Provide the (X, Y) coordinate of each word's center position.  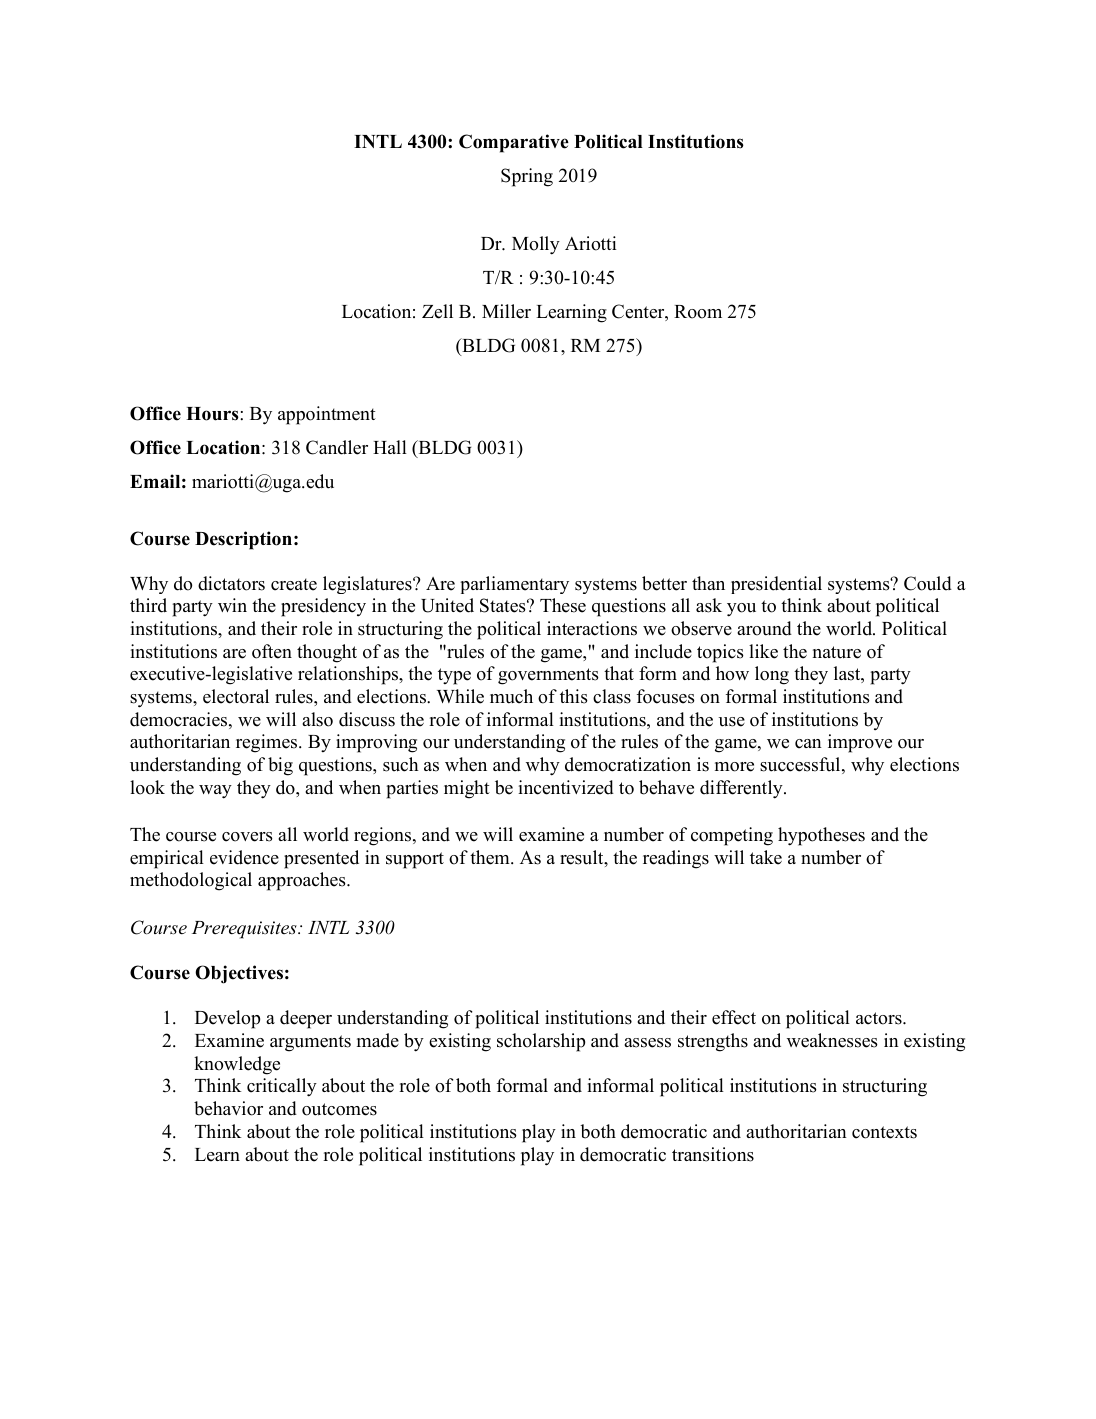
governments (548, 676)
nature (837, 652)
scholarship (541, 1042)
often (272, 651)
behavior (228, 1108)
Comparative (514, 143)
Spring (527, 177)
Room (698, 312)
